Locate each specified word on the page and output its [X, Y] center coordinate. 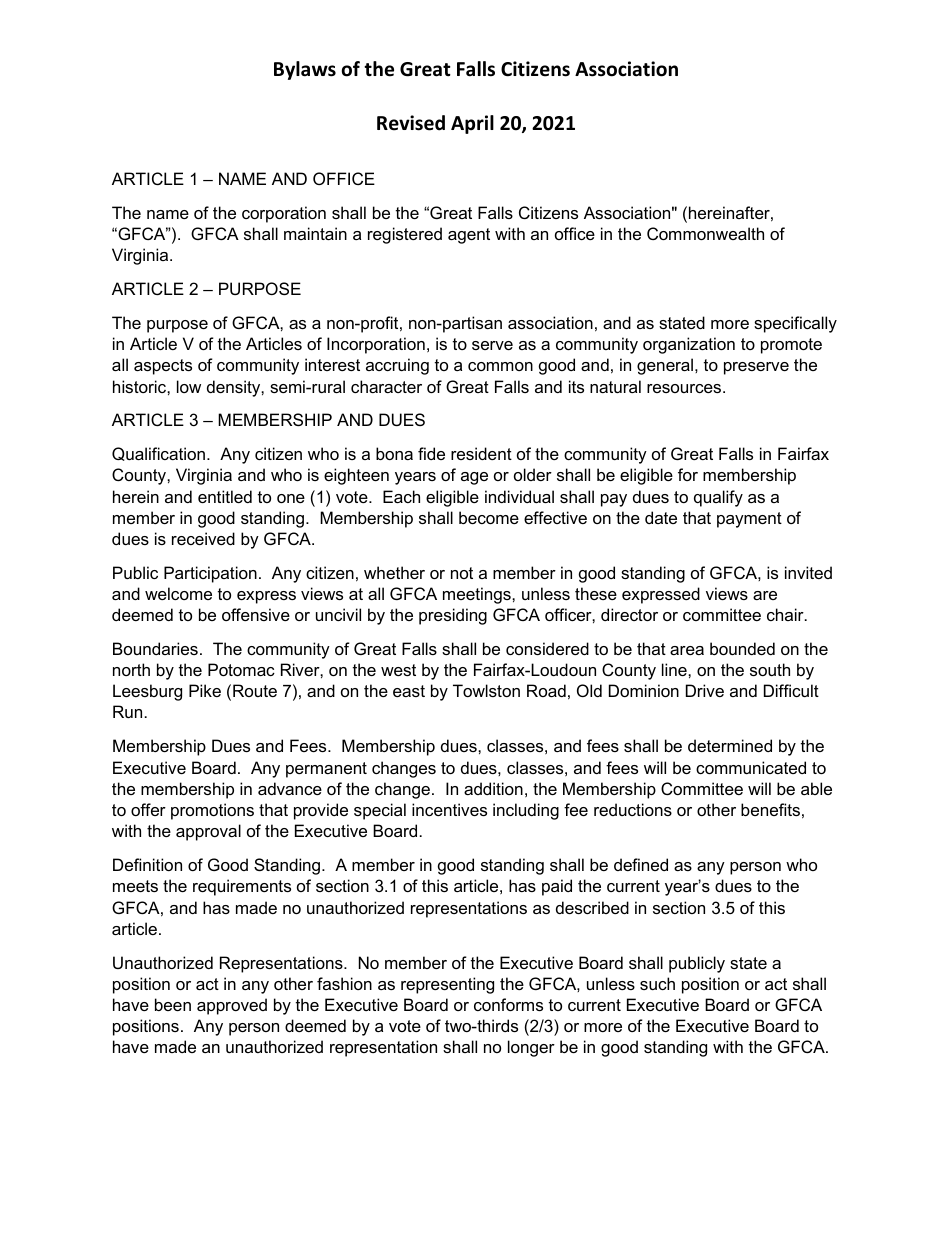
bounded [742, 648]
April [472, 124]
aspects [163, 367]
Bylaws [305, 70]
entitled [225, 496]
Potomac [241, 669]
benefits [770, 809]
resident [481, 453]
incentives [449, 809]
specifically [795, 324]
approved [232, 1006]
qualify [718, 498]
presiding [453, 616]
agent [469, 236]
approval [208, 832]
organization [689, 345]
